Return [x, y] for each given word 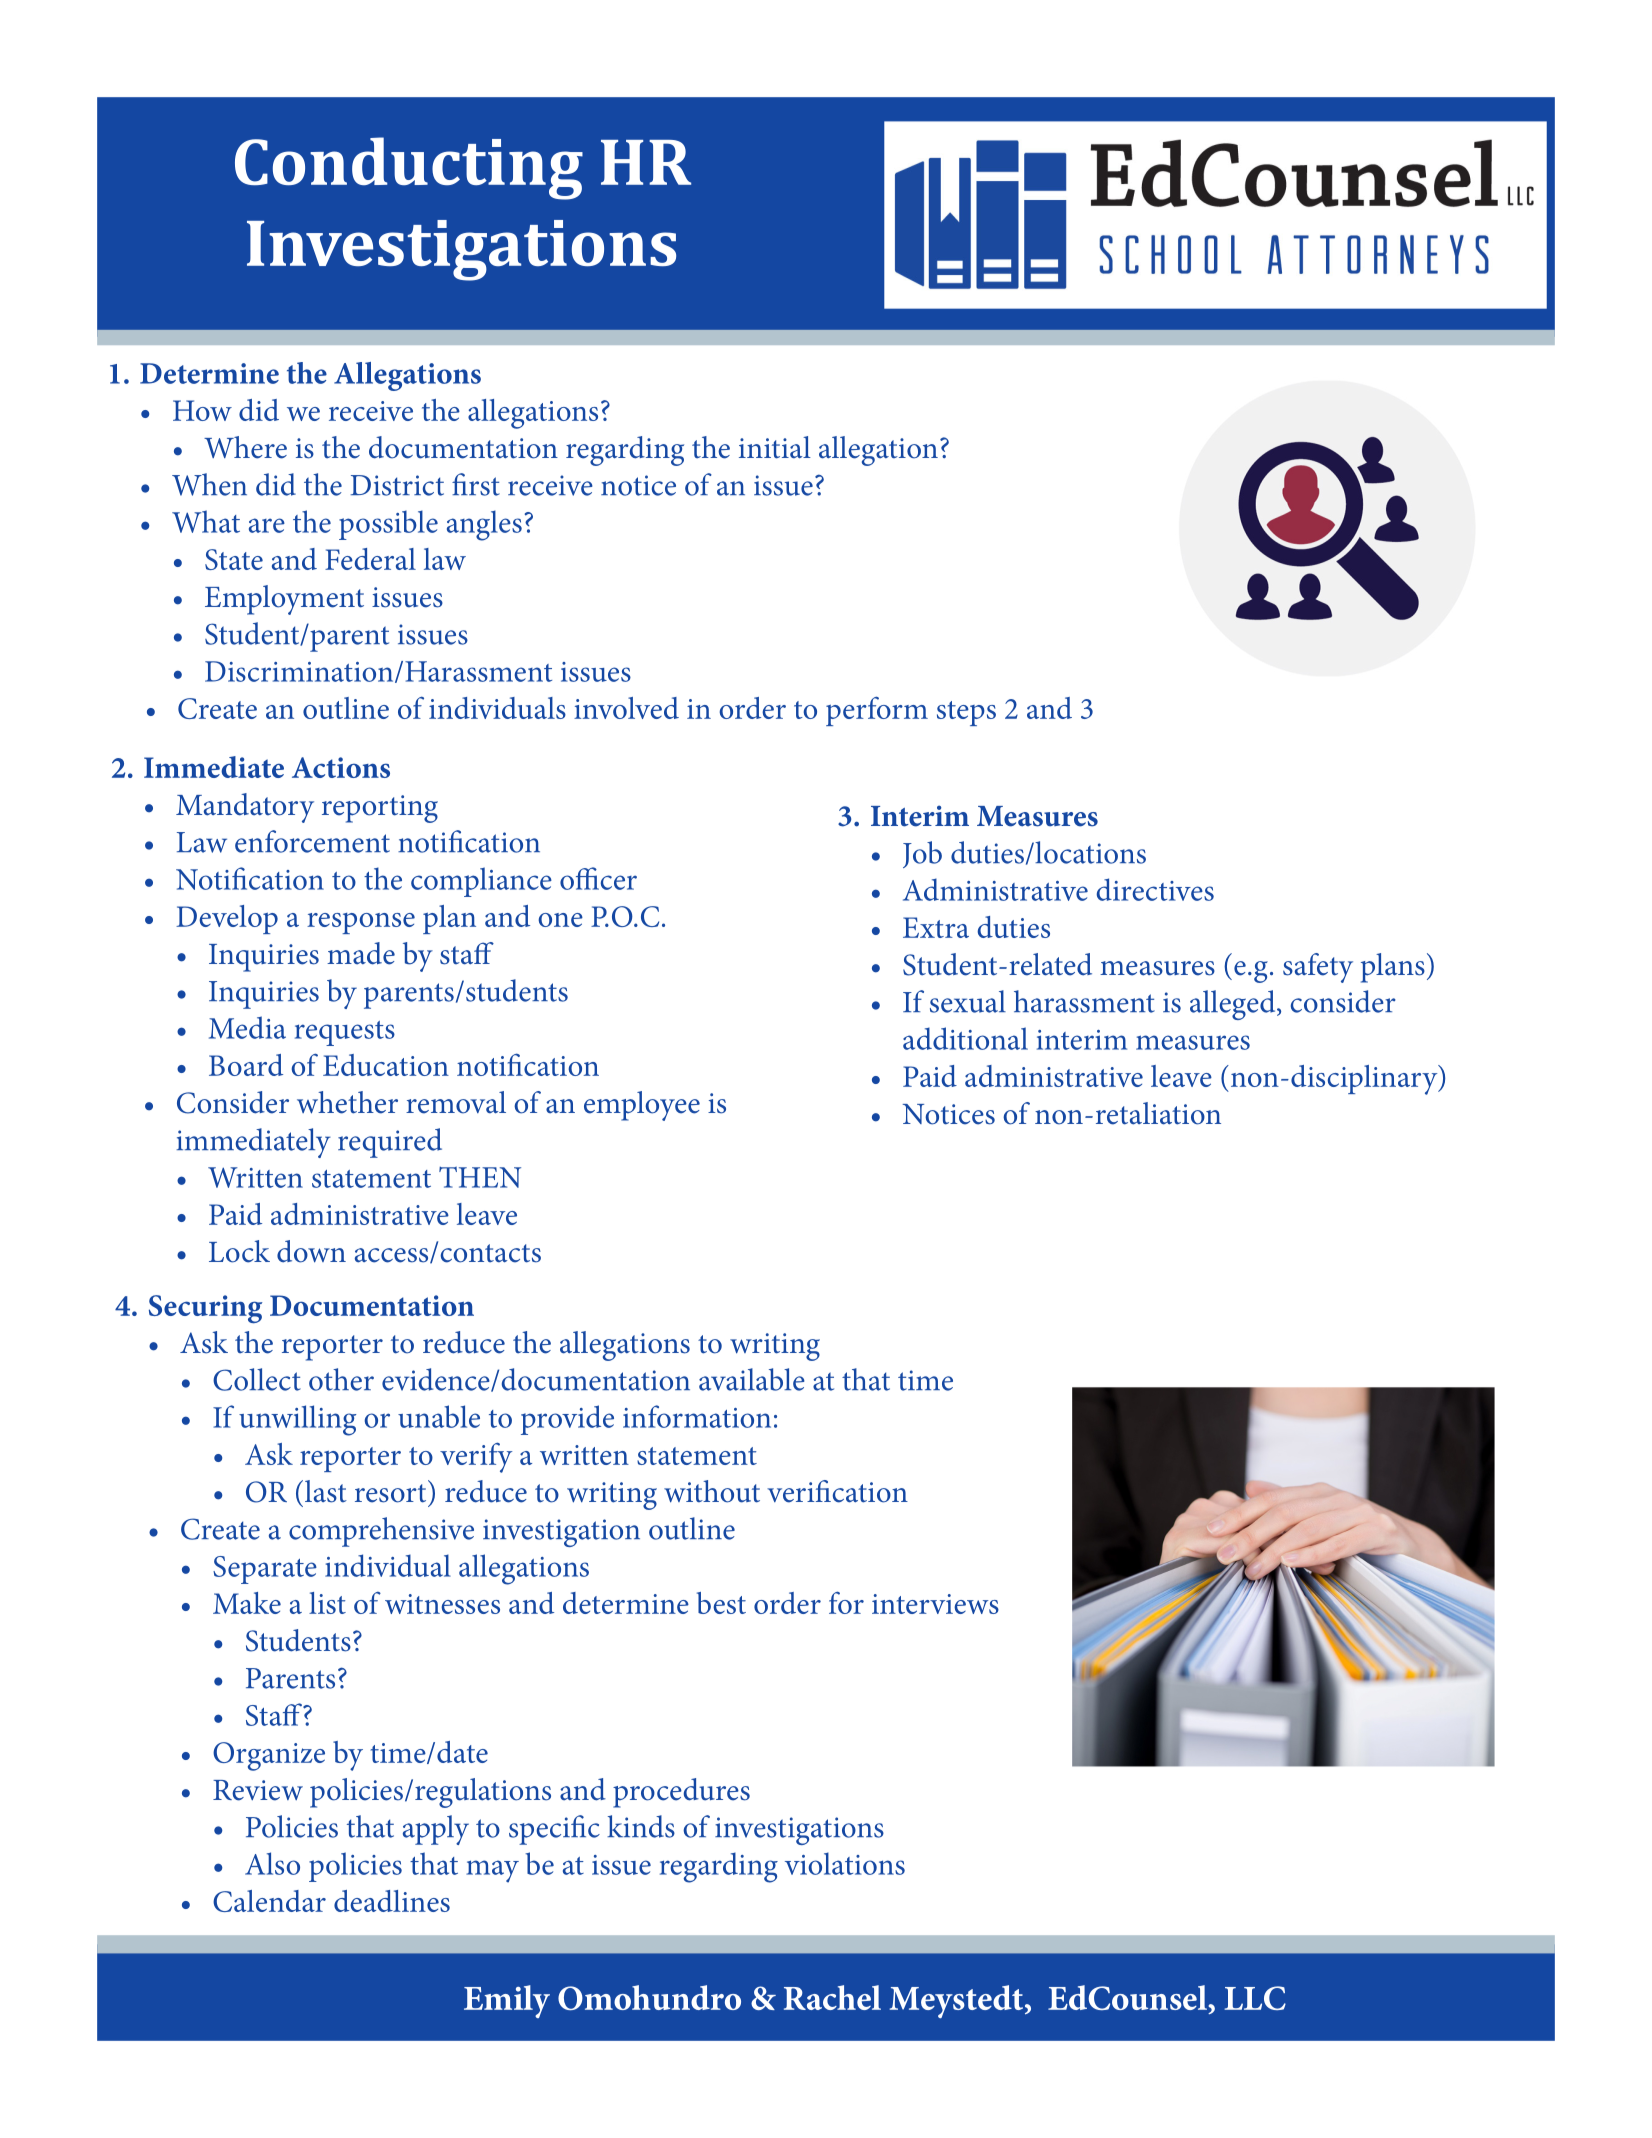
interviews [935, 1604]
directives [1155, 889]
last [326, 1491]
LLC [1255, 1998]
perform [877, 711]
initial [775, 447]
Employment [284, 600]
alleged [1234, 1005]
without [712, 1491]
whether [347, 1102]
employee [642, 1106]
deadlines [392, 1901]
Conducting [409, 168]
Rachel [832, 1997]
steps [966, 713]
